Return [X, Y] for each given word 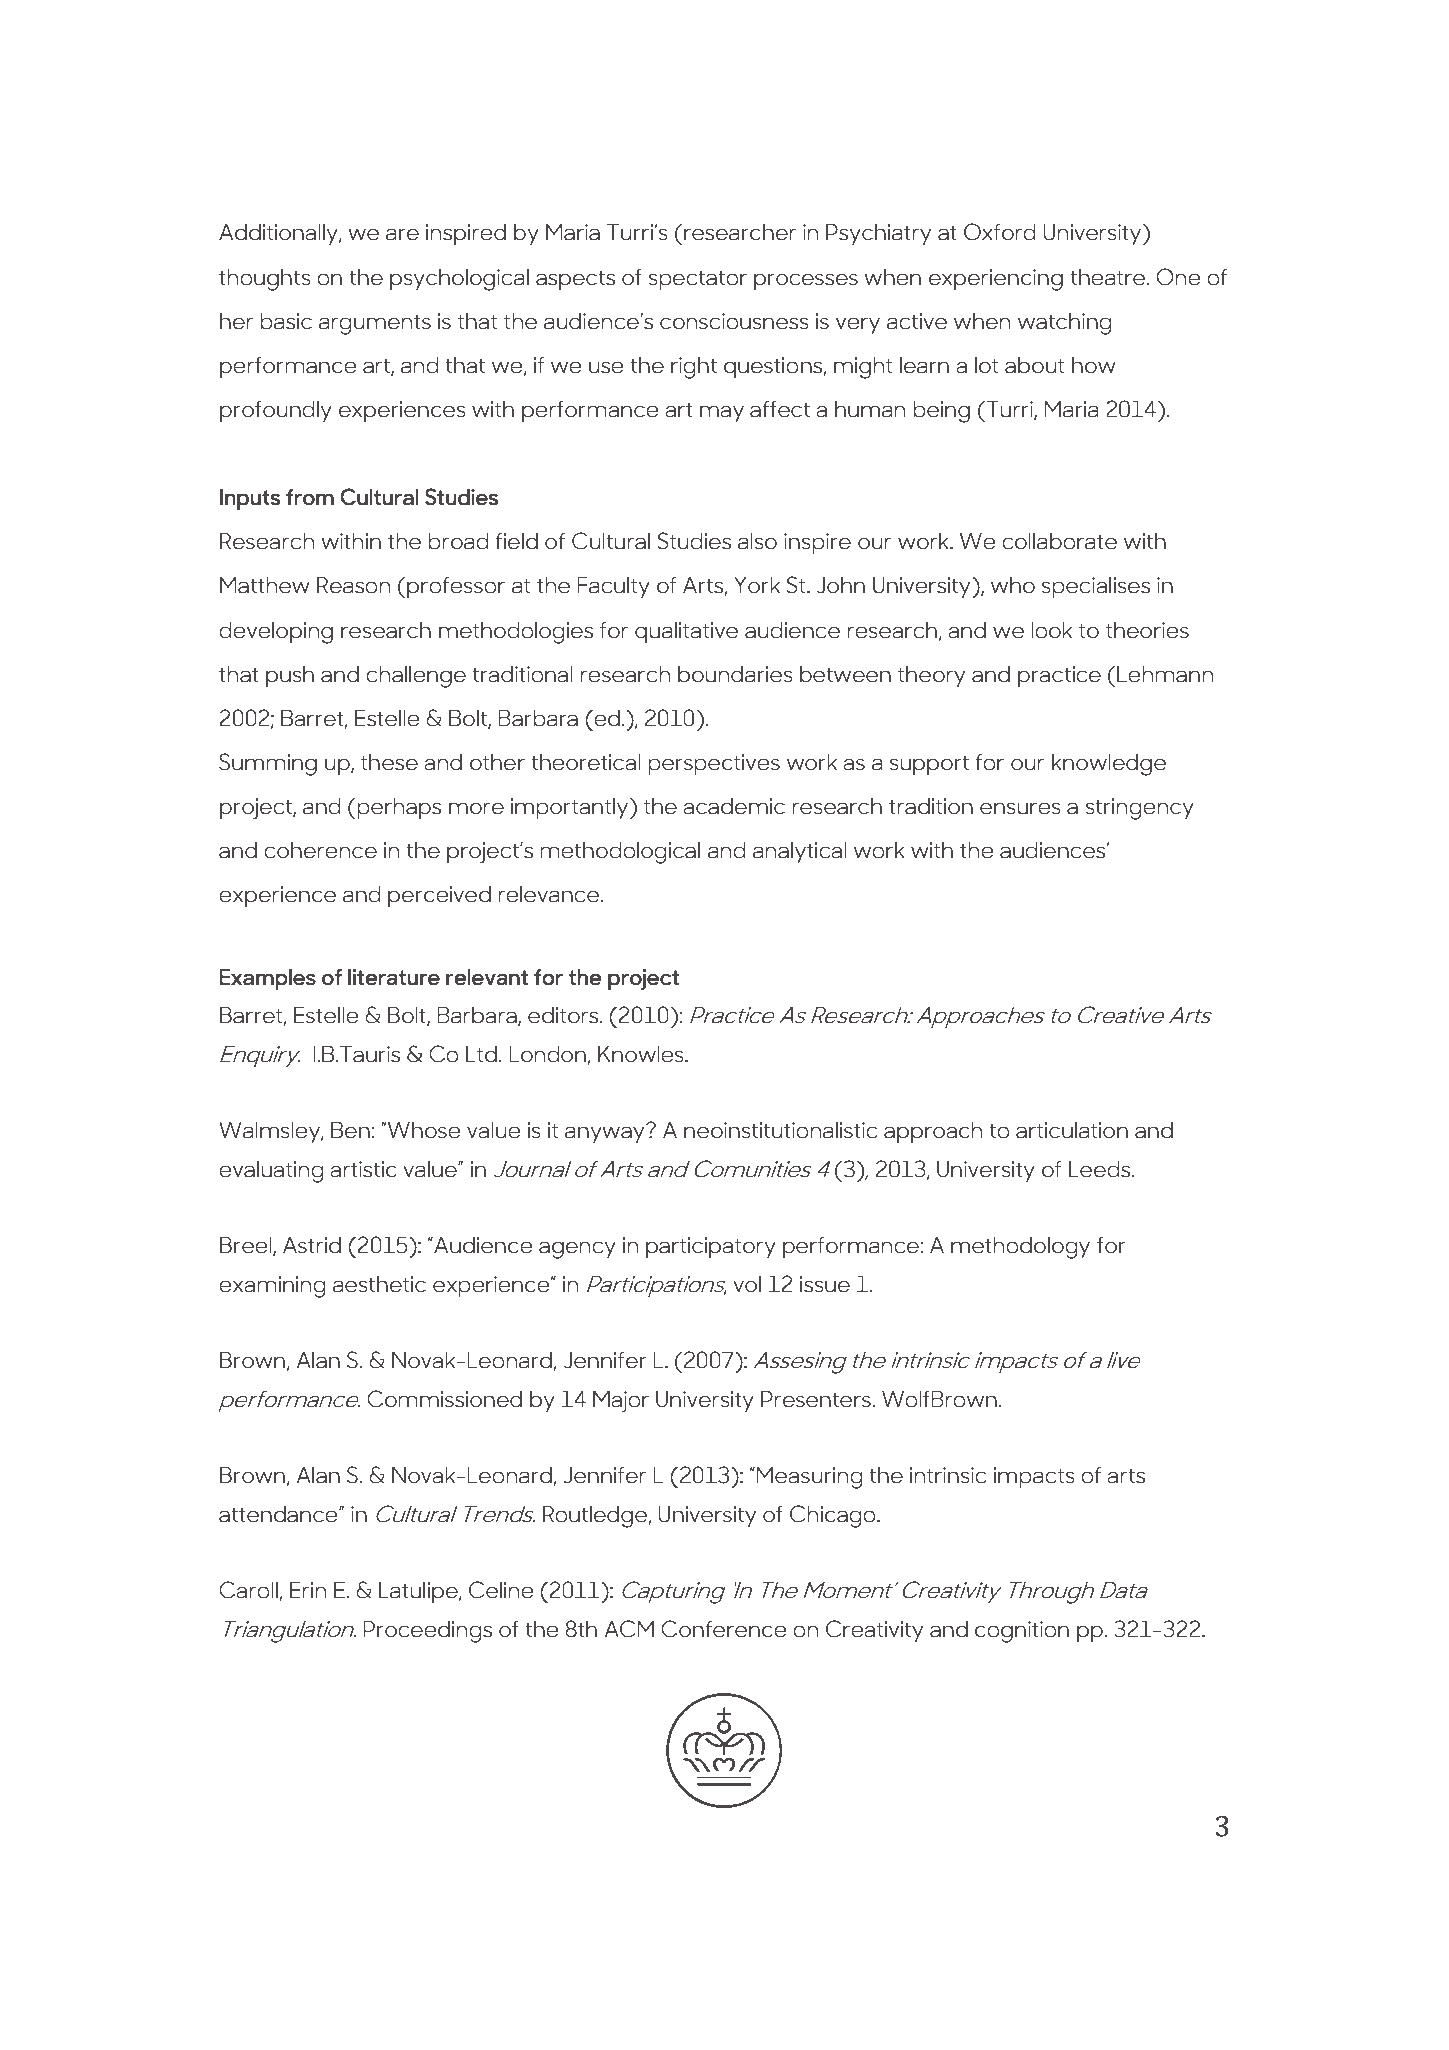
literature [394, 977]
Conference [723, 1629]
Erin [308, 1590]
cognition [1022, 1632]
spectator [697, 280]
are [402, 234]
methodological [620, 853]
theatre [1109, 277]
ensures [1020, 808]
